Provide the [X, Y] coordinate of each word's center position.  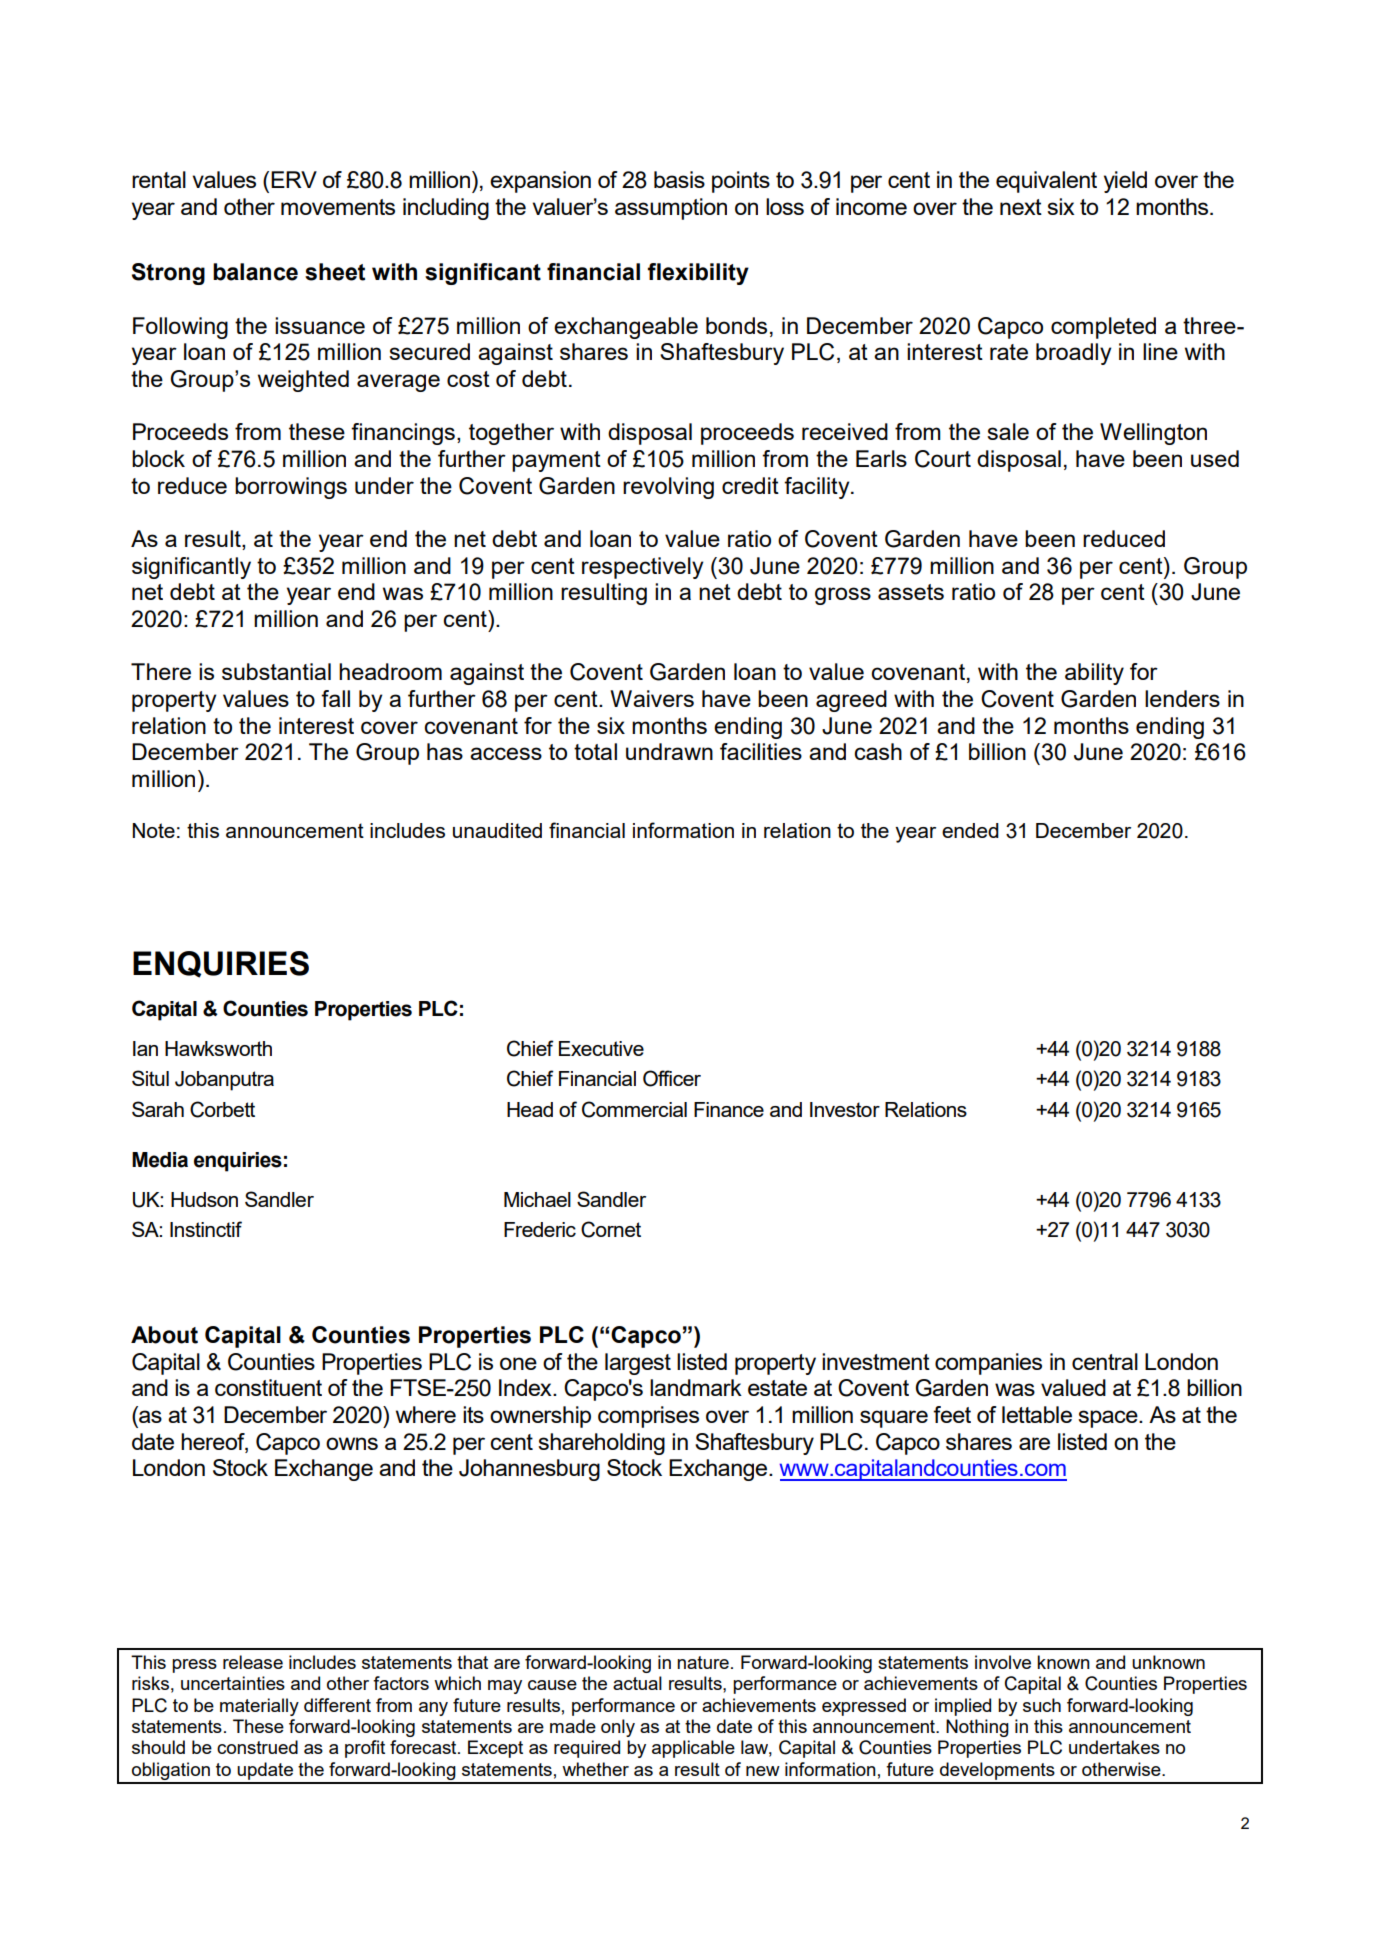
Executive [601, 1048]
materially [259, 1707]
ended [970, 830]
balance [255, 272]
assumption [671, 209]
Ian [145, 1048]
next [1021, 207]
